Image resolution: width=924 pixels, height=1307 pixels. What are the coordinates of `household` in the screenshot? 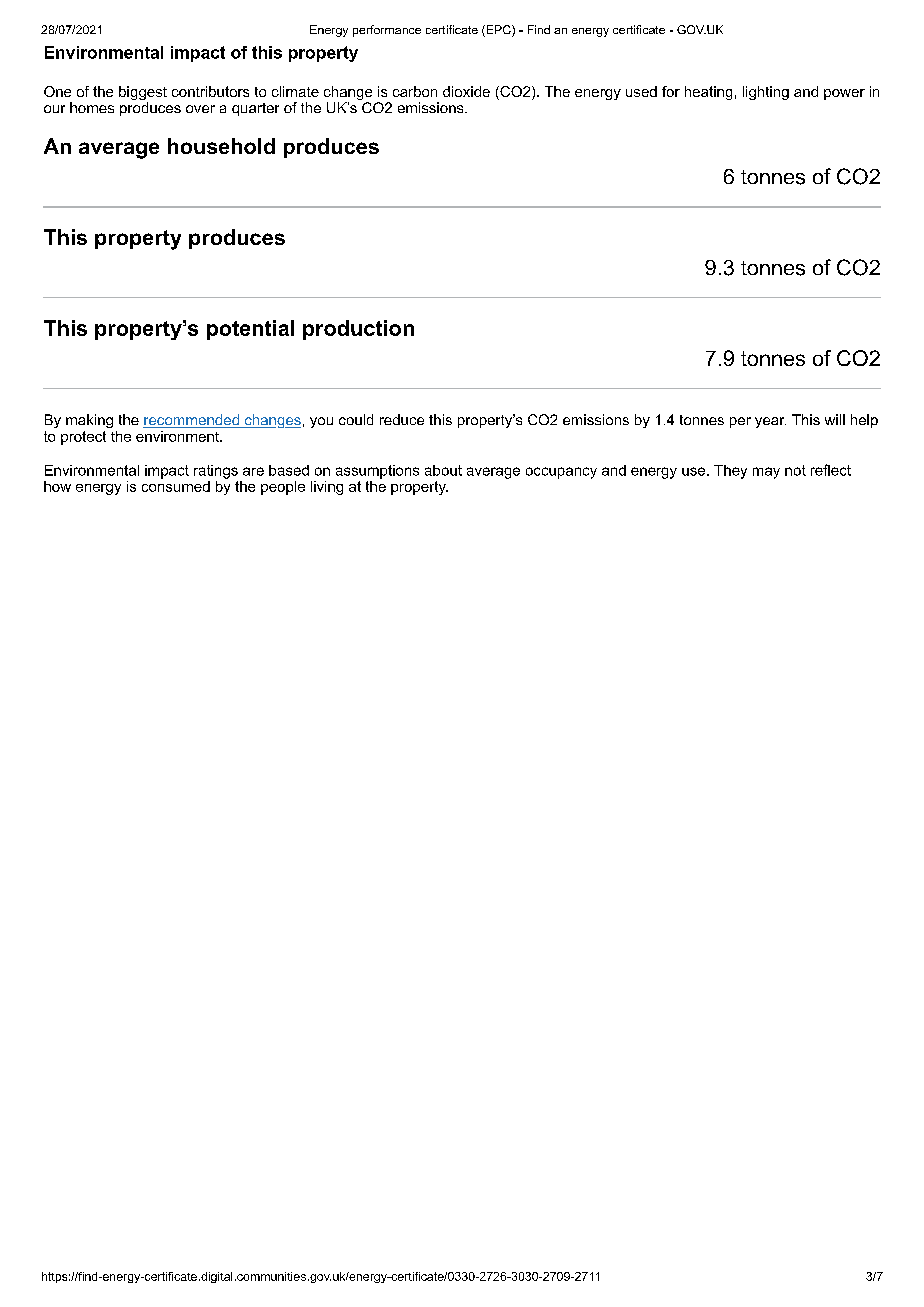 It's located at (221, 146).
